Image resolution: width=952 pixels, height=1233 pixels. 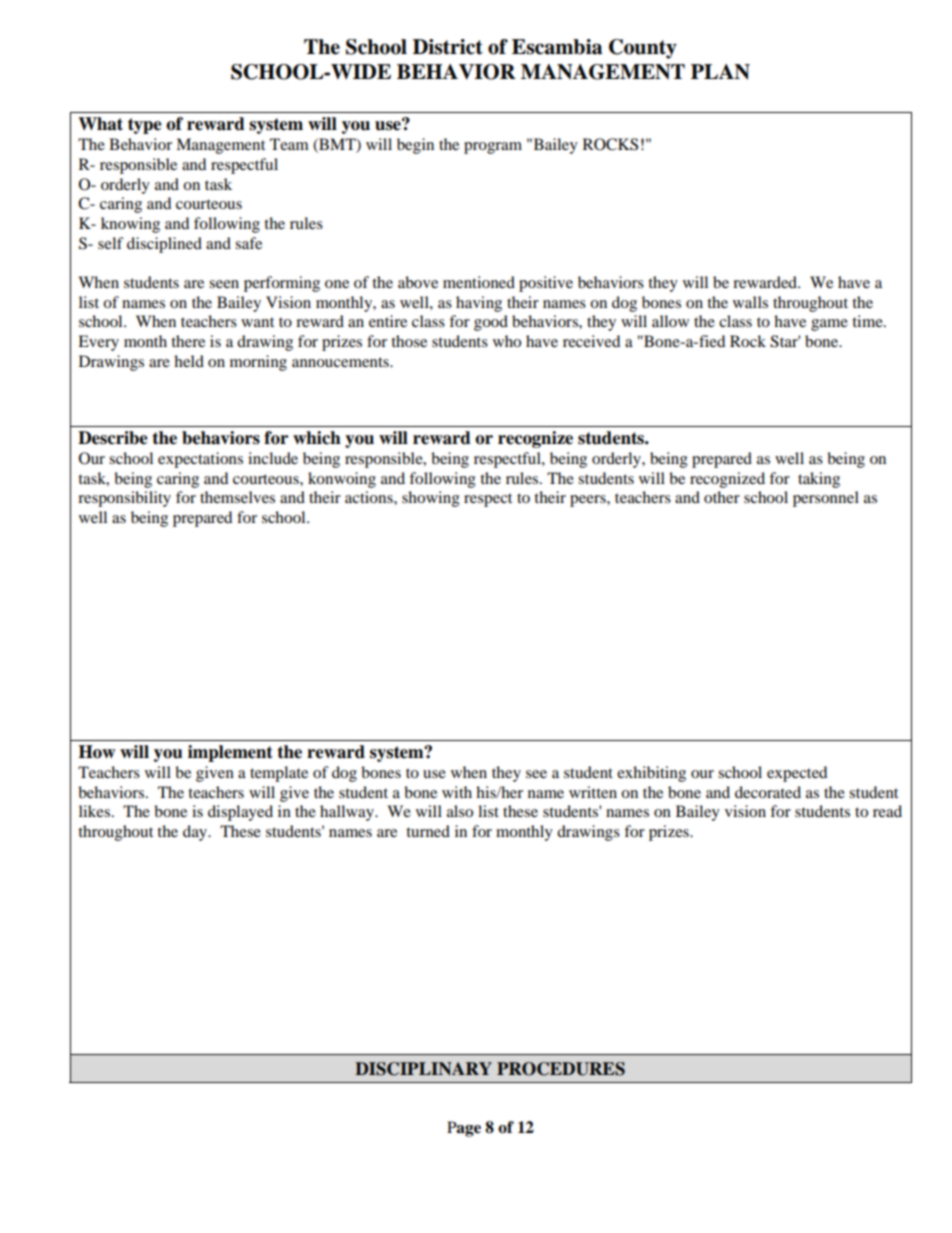 What do you see at coordinates (464, 1129) in the screenshot?
I see `Page` at bounding box center [464, 1129].
